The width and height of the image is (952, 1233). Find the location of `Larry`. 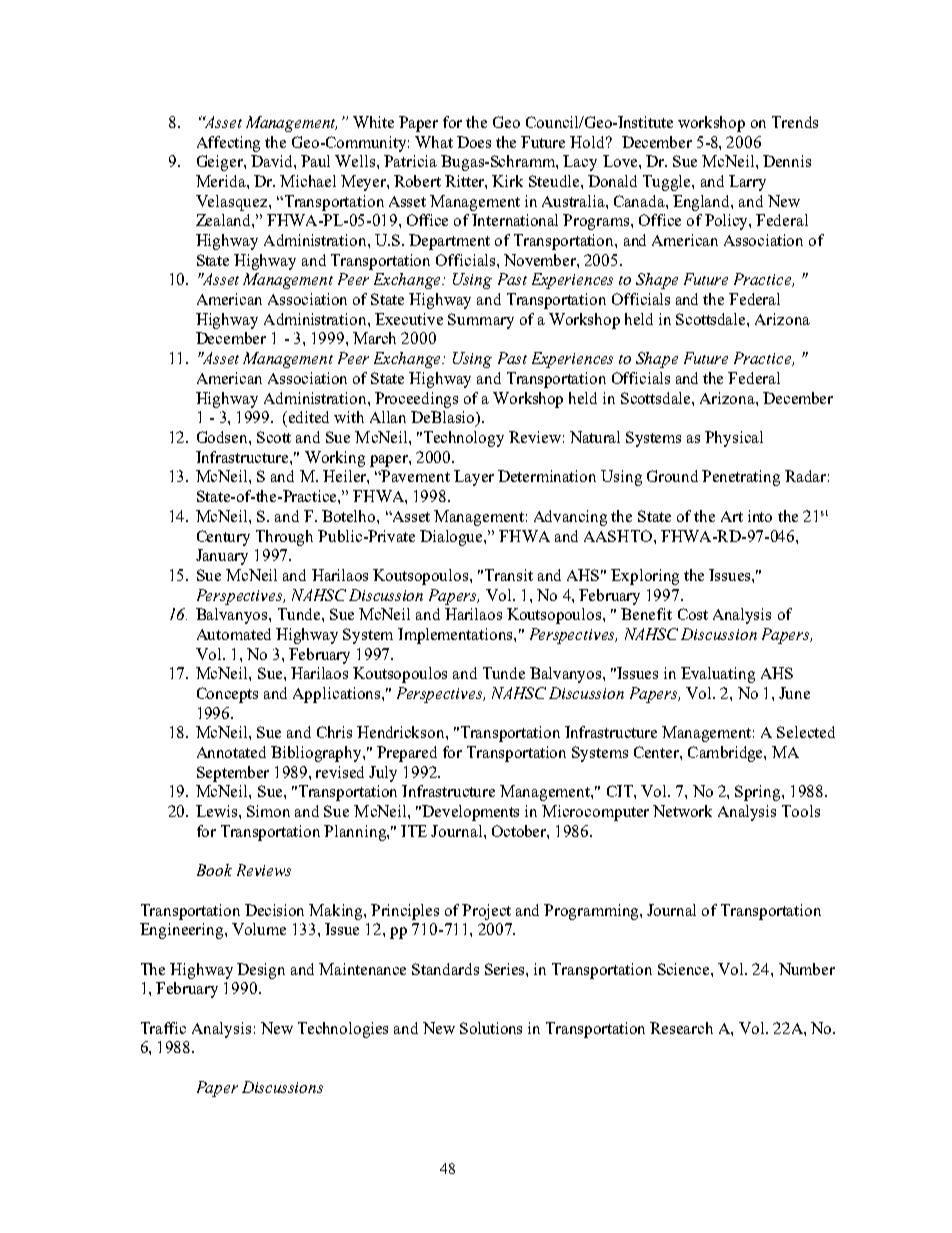

Larry is located at coordinates (747, 183).
